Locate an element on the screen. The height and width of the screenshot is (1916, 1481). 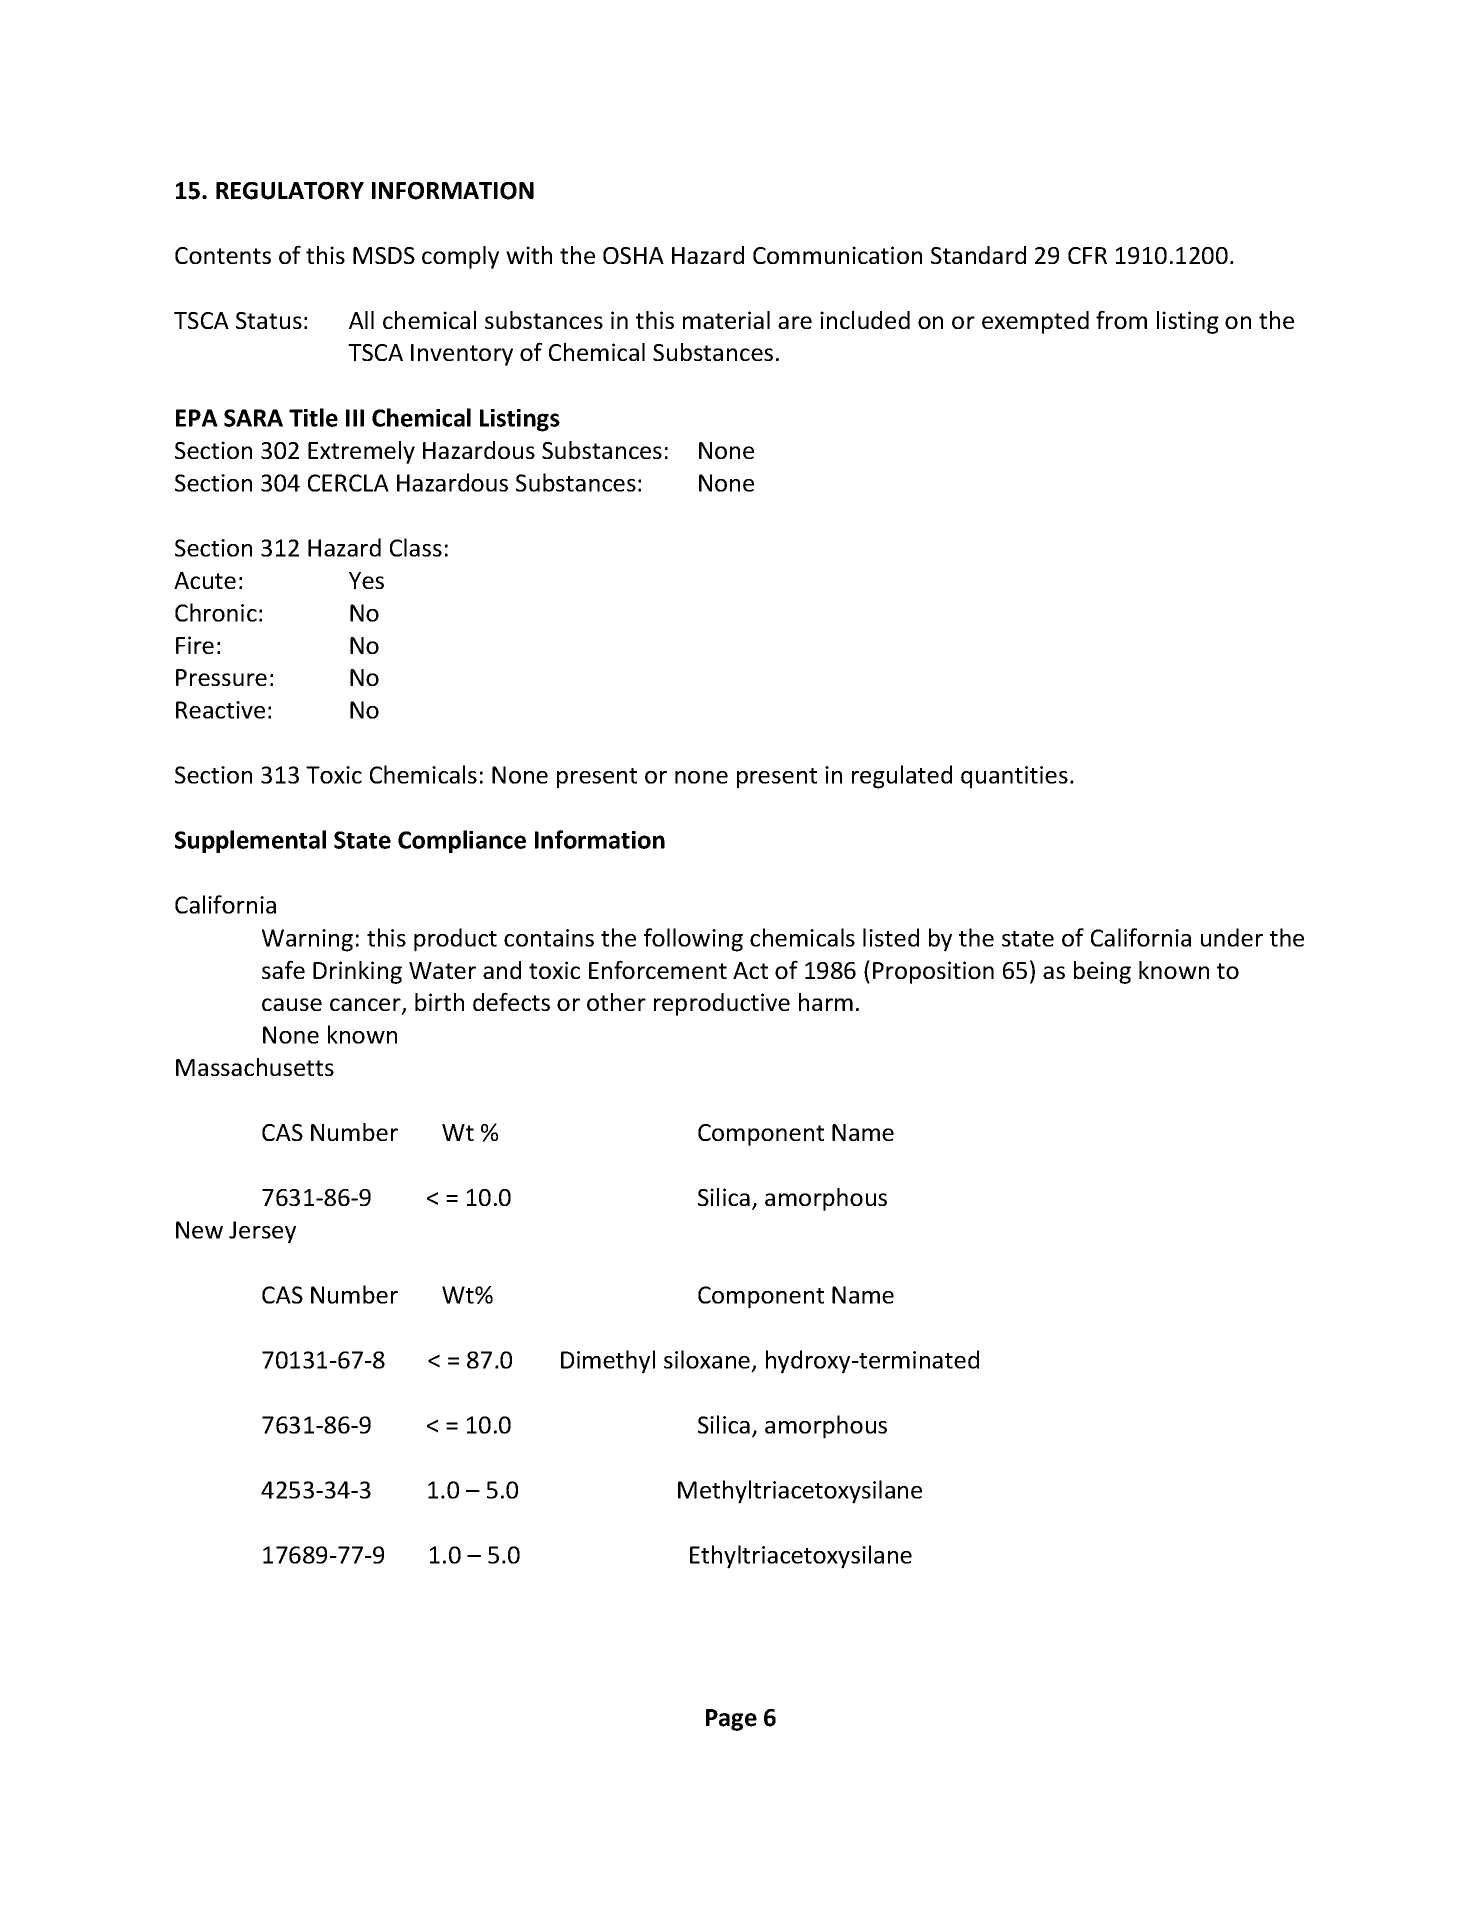
quantities is located at coordinates (1014, 777).
